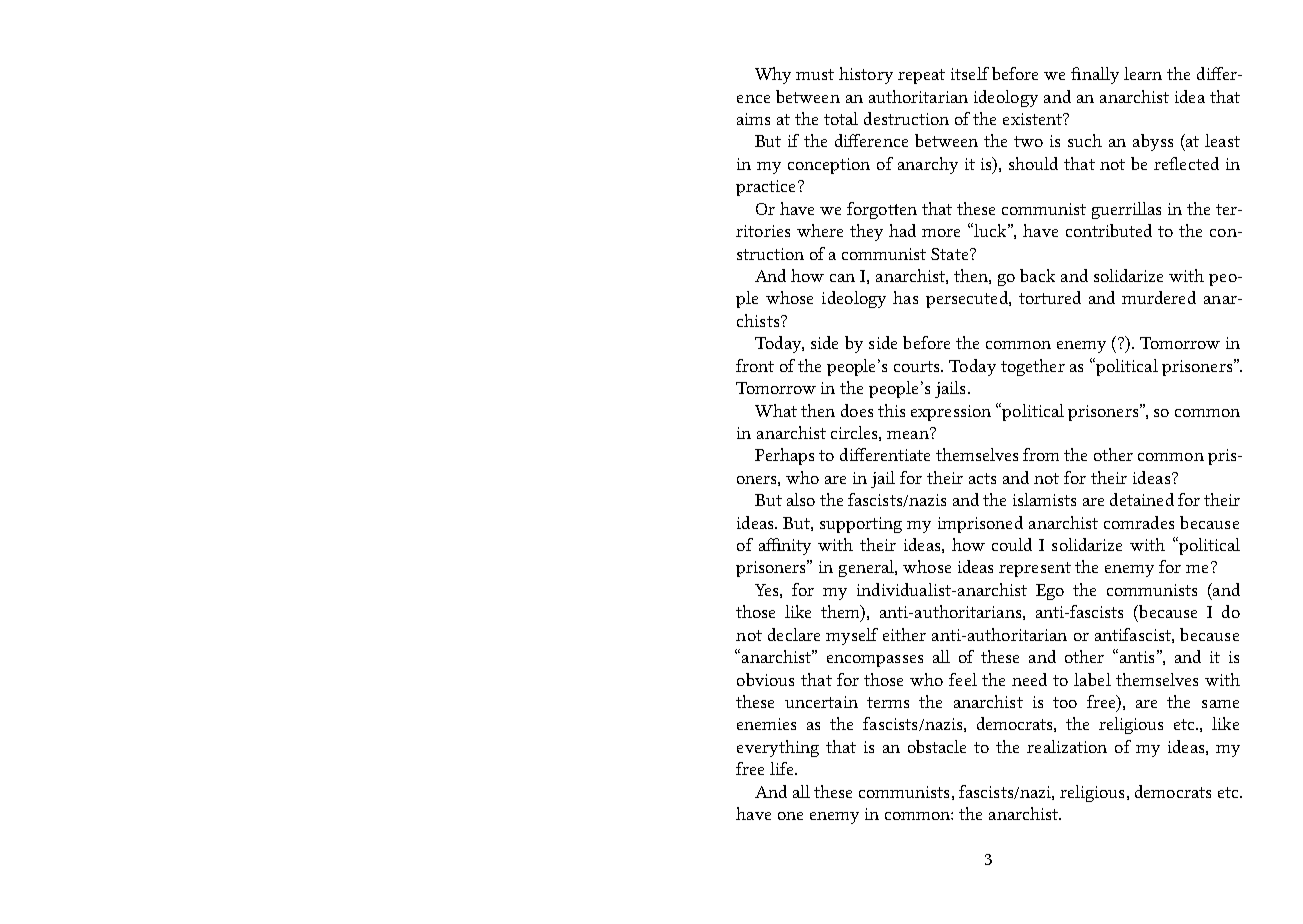  Describe the element at coordinates (1159, 297) in the page. I see `murdered` at that location.
